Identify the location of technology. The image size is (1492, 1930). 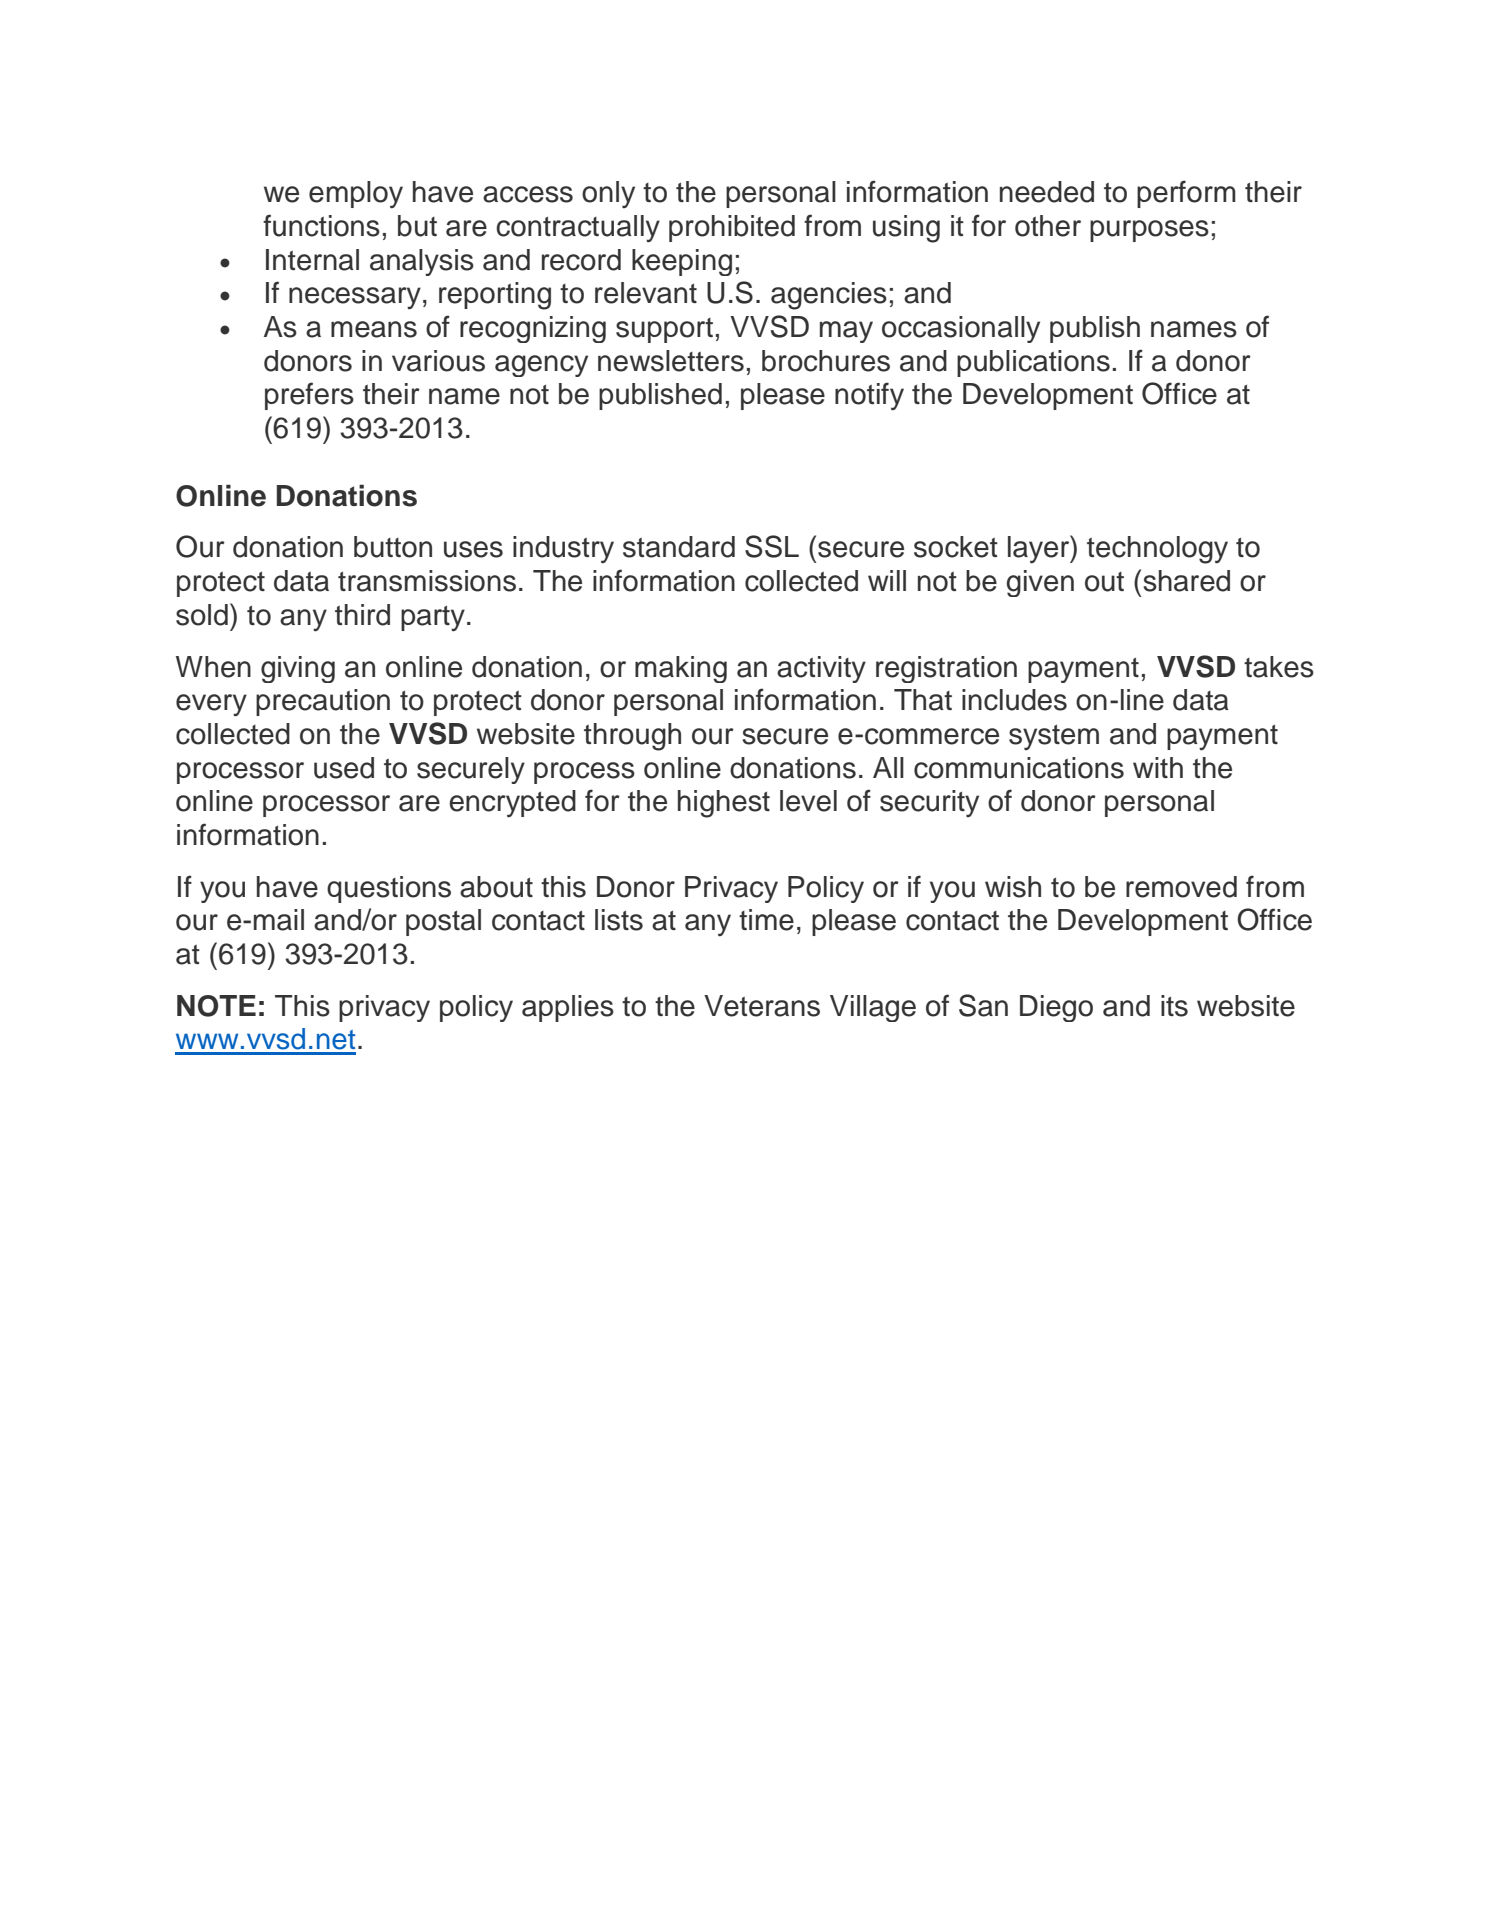
(1157, 550).
